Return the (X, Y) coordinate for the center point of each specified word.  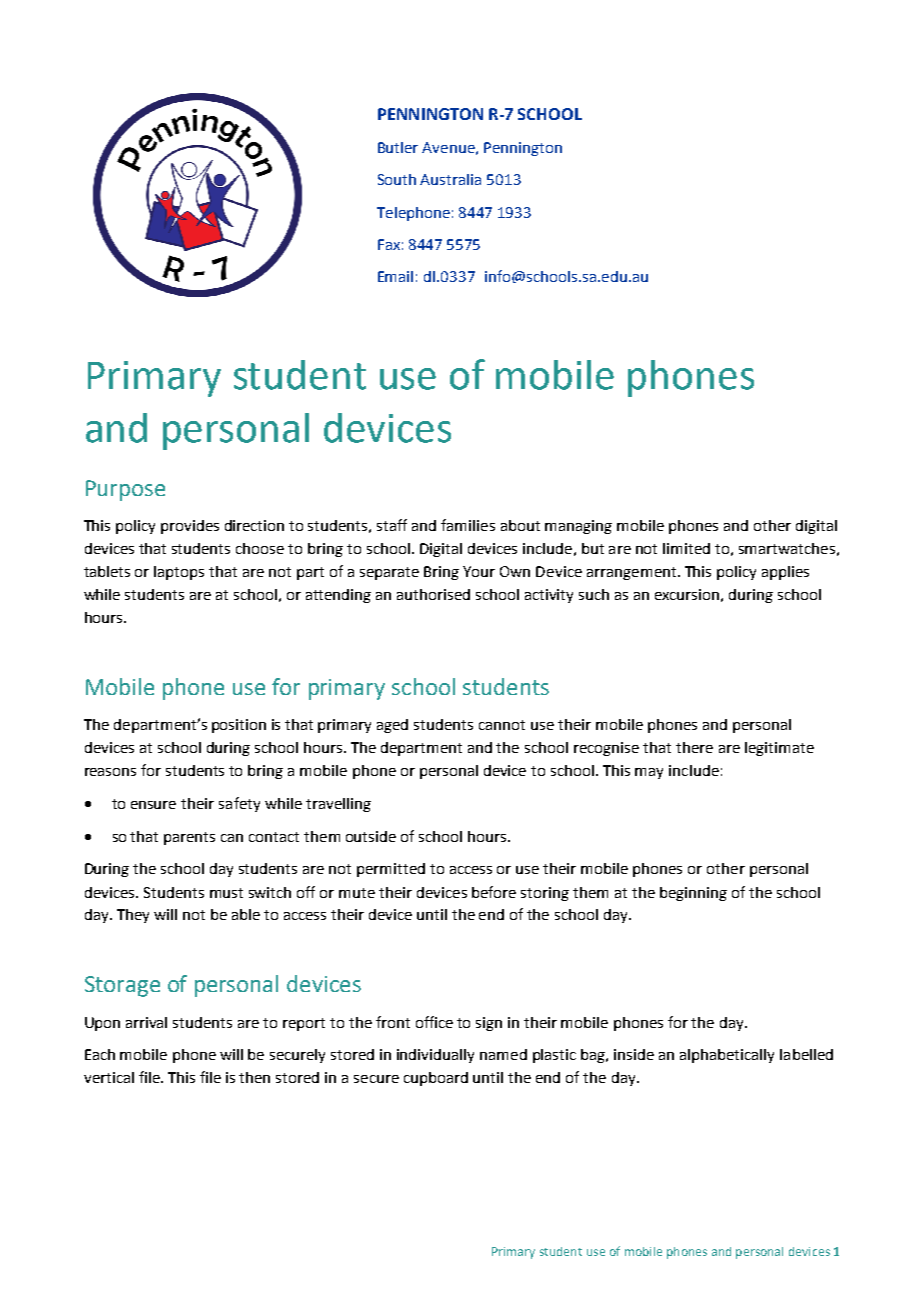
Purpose (125, 490)
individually (435, 1056)
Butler (398, 147)
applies (785, 573)
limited (686, 548)
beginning (693, 894)
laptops (179, 573)
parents (189, 838)
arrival (146, 1022)
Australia (450, 179)
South (397, 179)
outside (371, 836)
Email (395, 276)
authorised (433, 594)
